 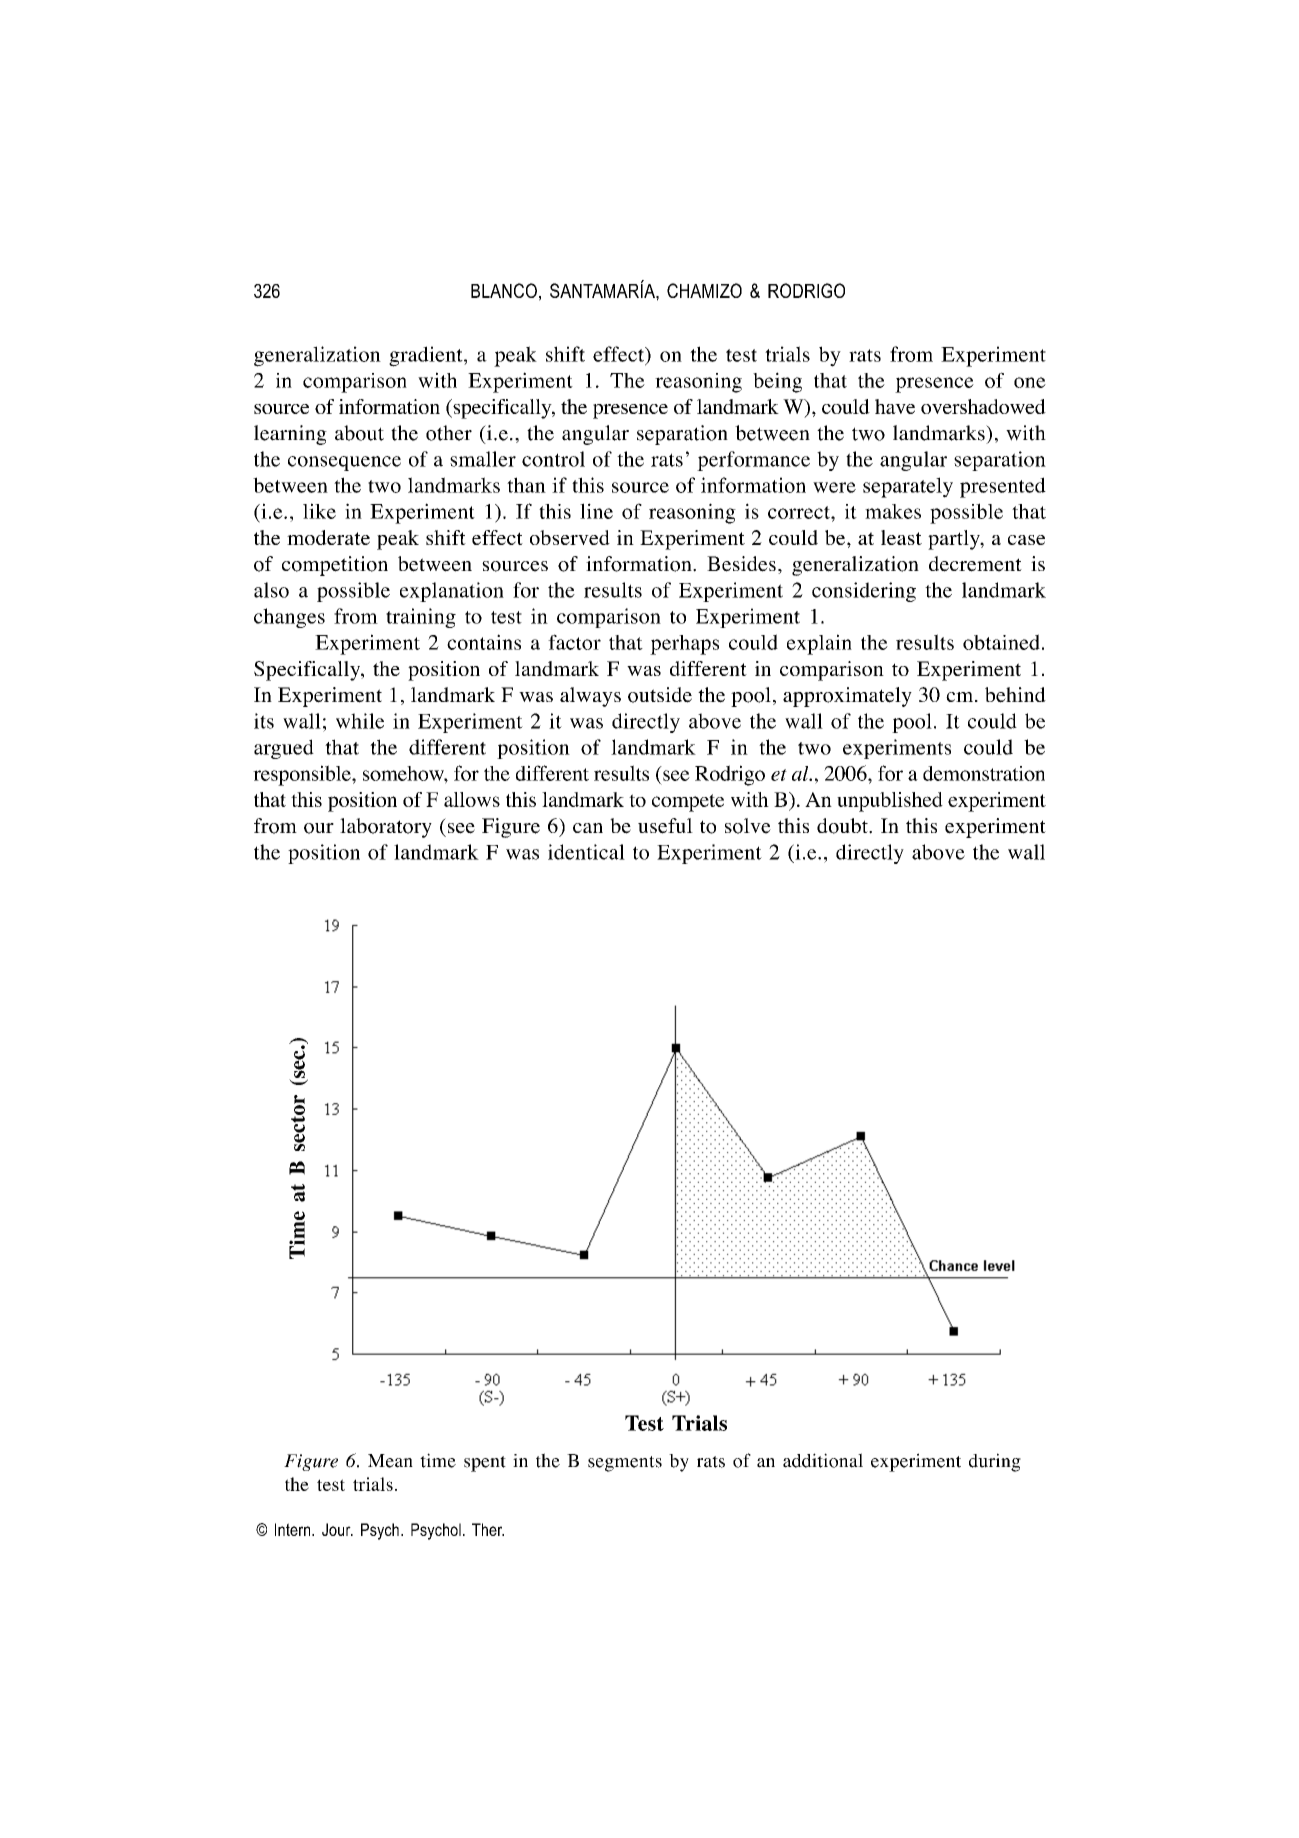 What do you see at coordinates (337, 1529) in the screenshot?
I see `Jour` at bounding box center [337, 1529].
